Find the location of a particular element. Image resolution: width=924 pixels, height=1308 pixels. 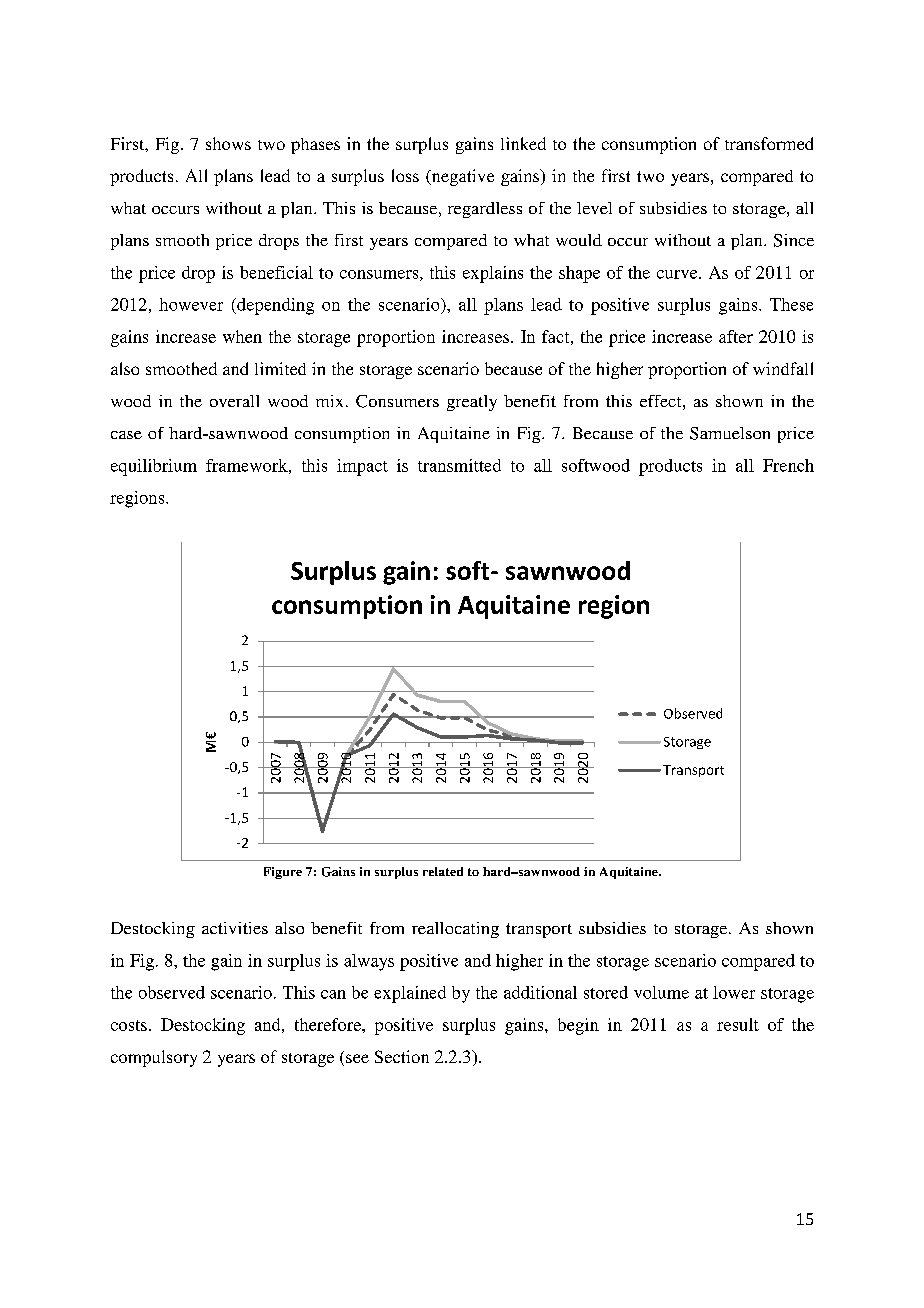

lower is located at coordinates (734, 992).
